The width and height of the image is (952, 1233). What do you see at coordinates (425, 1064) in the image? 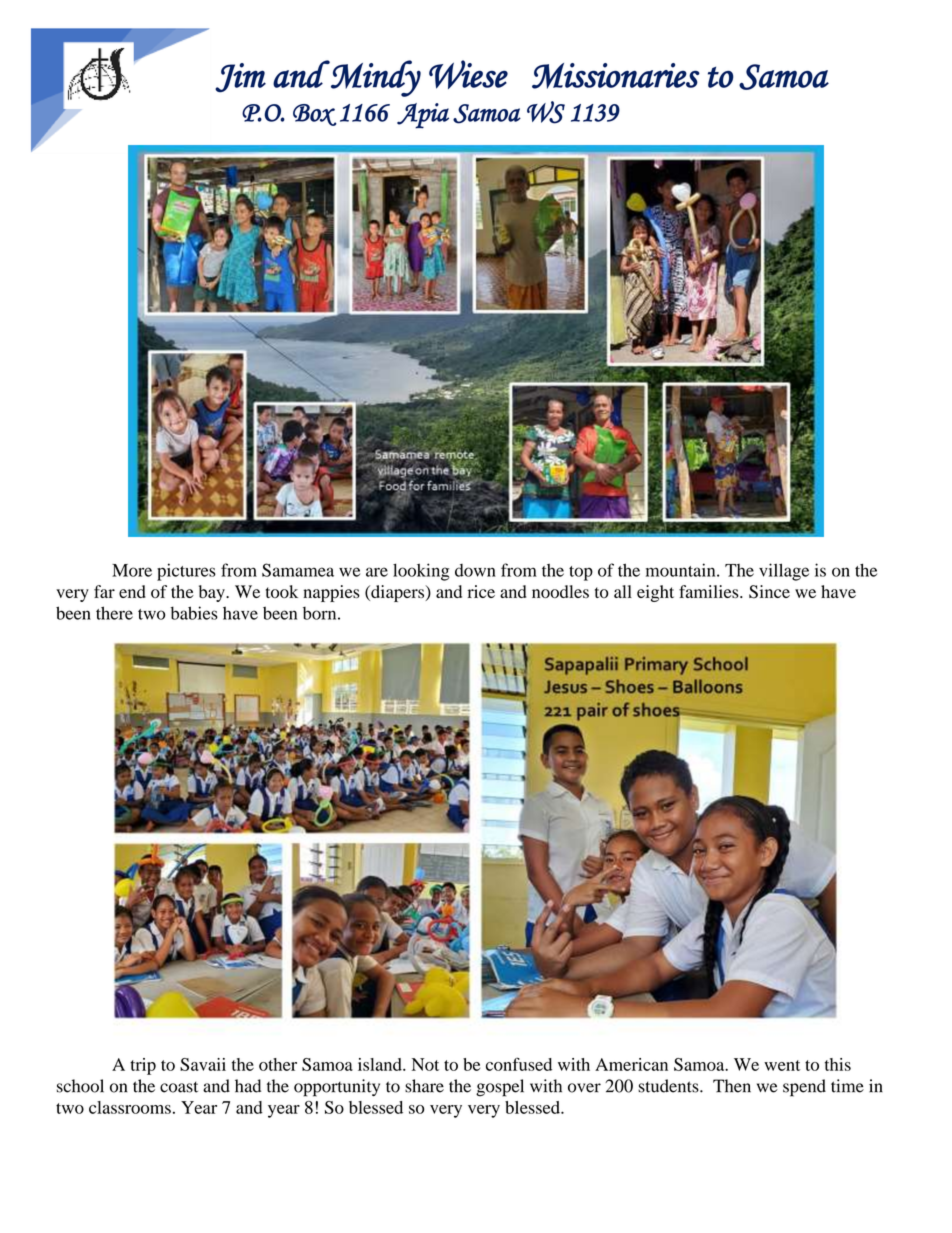
I see `Not` at bounding box center [425, 1064].
